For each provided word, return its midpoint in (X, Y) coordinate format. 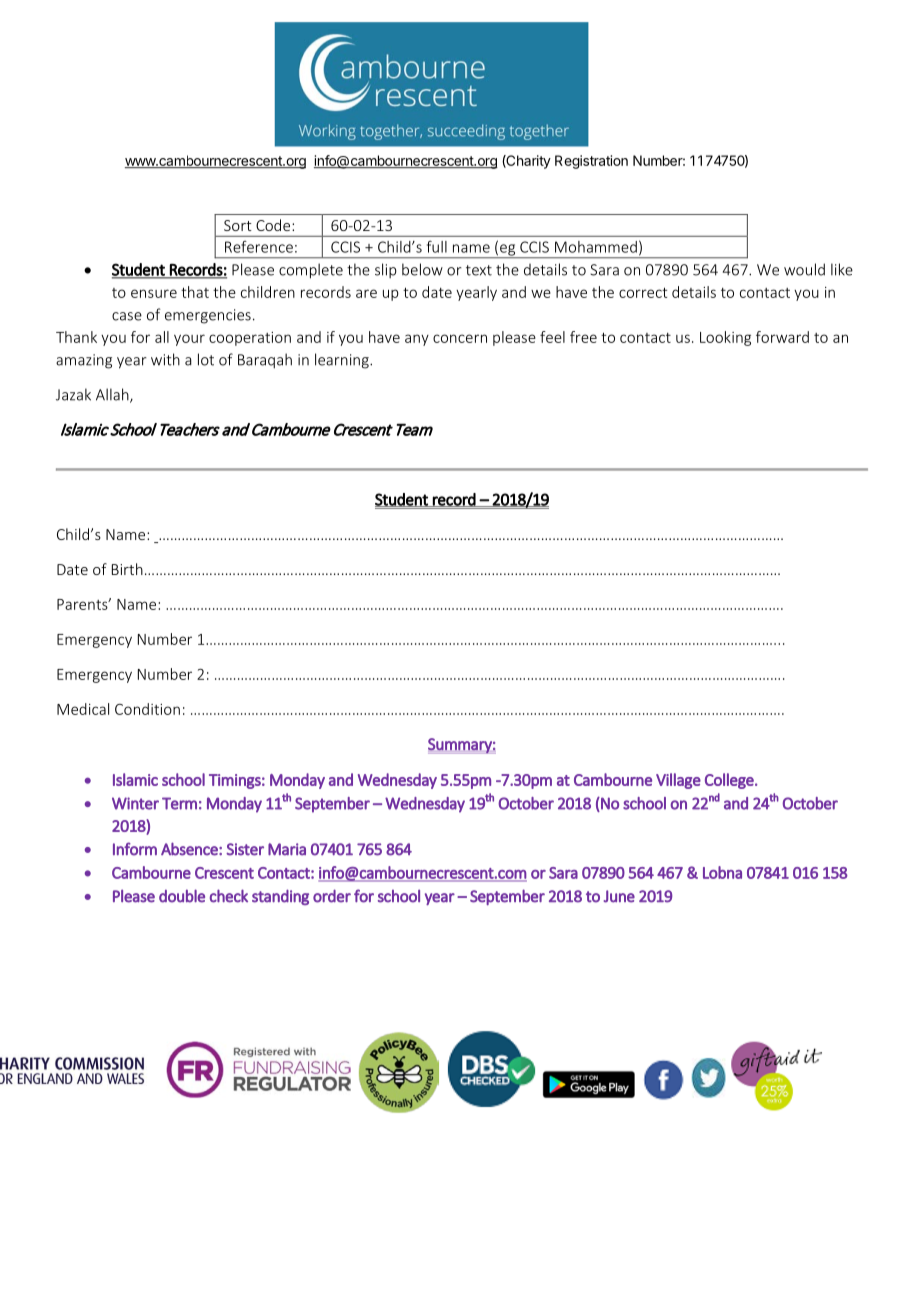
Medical (83, 709)
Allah (113, 395)
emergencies (208, 316)
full (437, 246)
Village (678, 781)
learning (343, 361)
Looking (725, 338)
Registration (591, 162)
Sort (238, 225)
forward (782, 337)
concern (460, 338)
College (730, 781)
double (182, 896)
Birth (127, 569)
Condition (147, 709)
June (619, 896)
